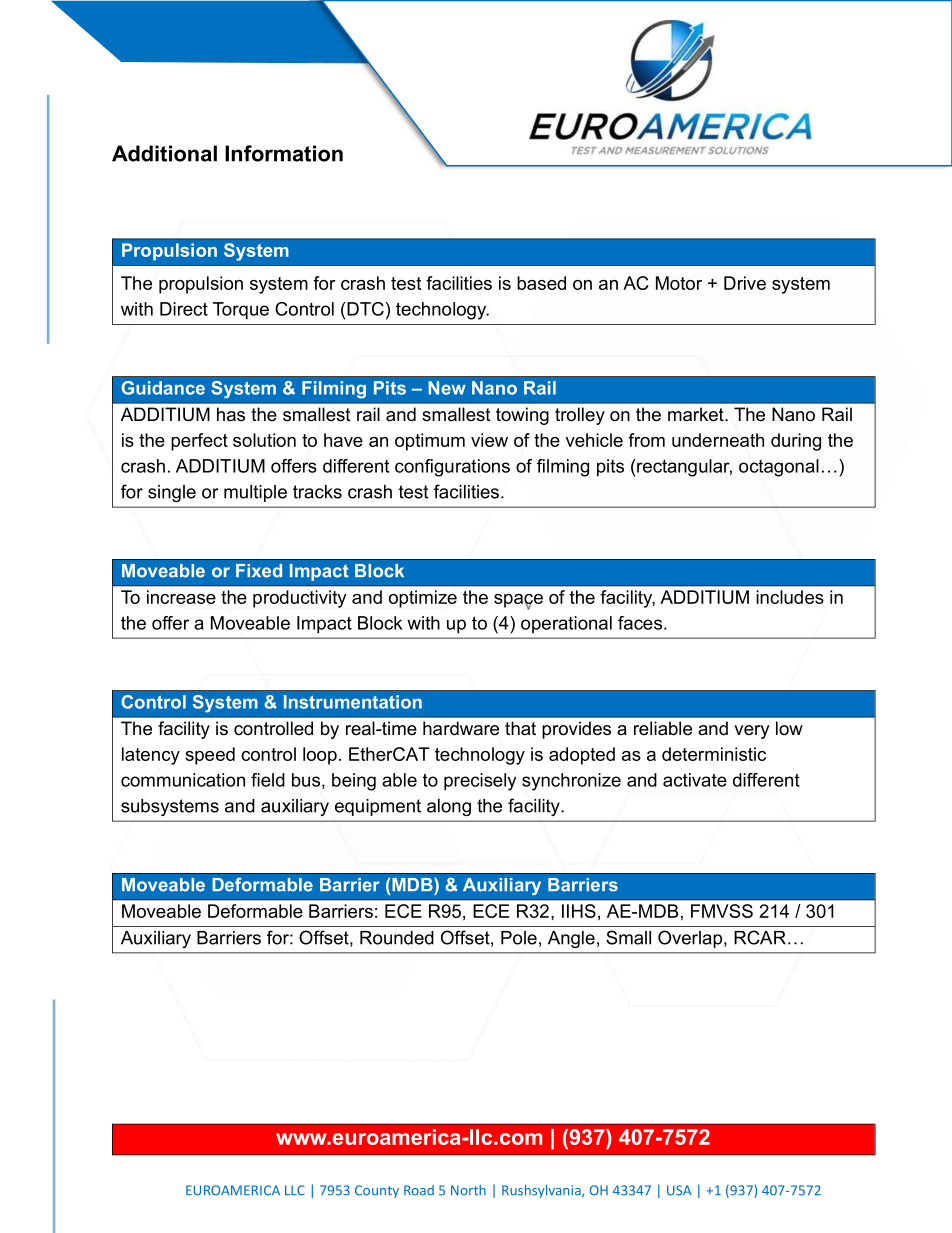  I want to click on Drive, so click(745, 283).
